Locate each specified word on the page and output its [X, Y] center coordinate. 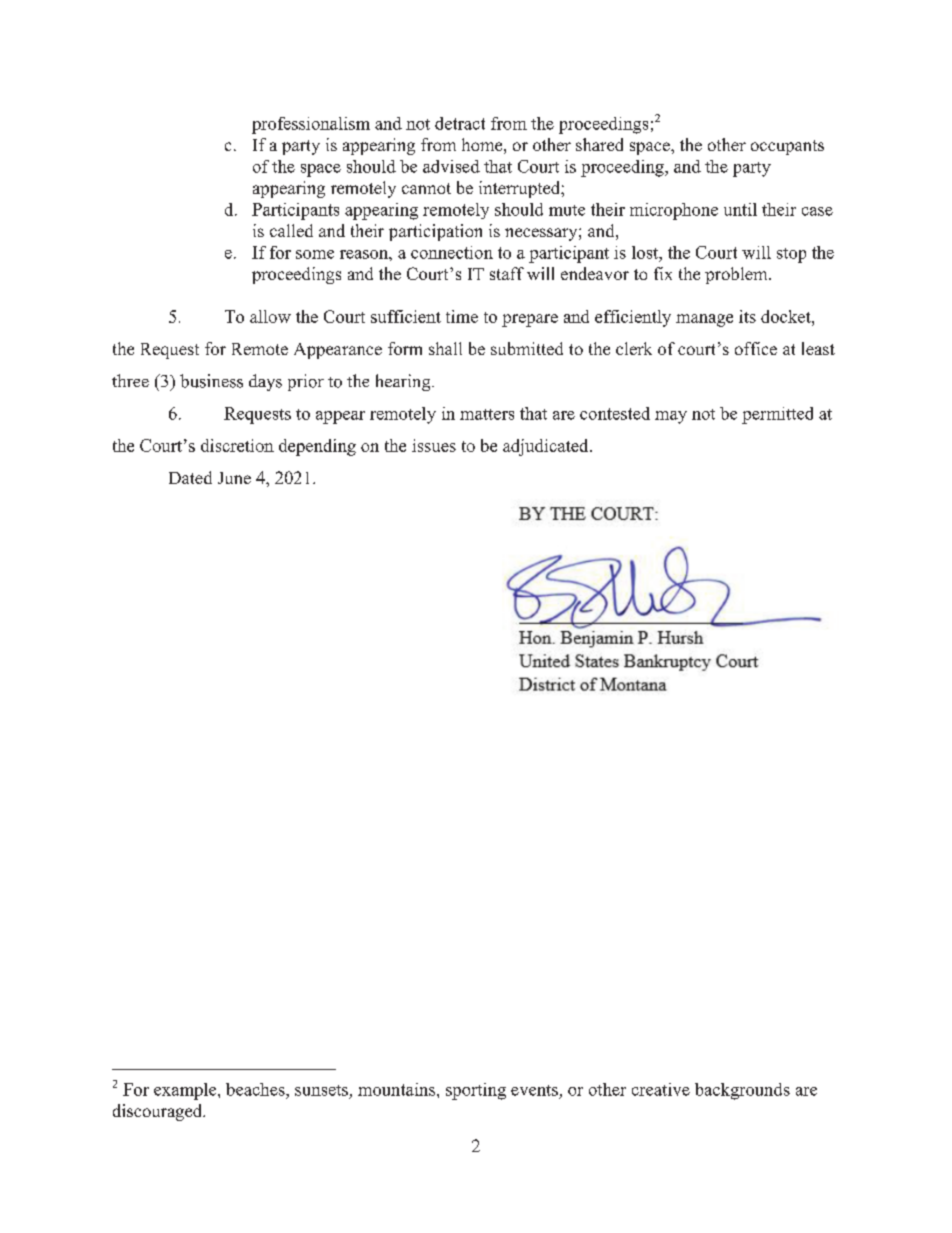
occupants [787, 147]
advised [451, 166]
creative [661, 1089]
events [534, 1090]
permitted [777, 415]
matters [487, 414]
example [186, 1091]
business [211, 381]
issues [434, 445]
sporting [476, 1091]
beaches [256, 1089]
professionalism [311, 125]
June [234, 478]
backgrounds [742, 1091]
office [756, 348]
